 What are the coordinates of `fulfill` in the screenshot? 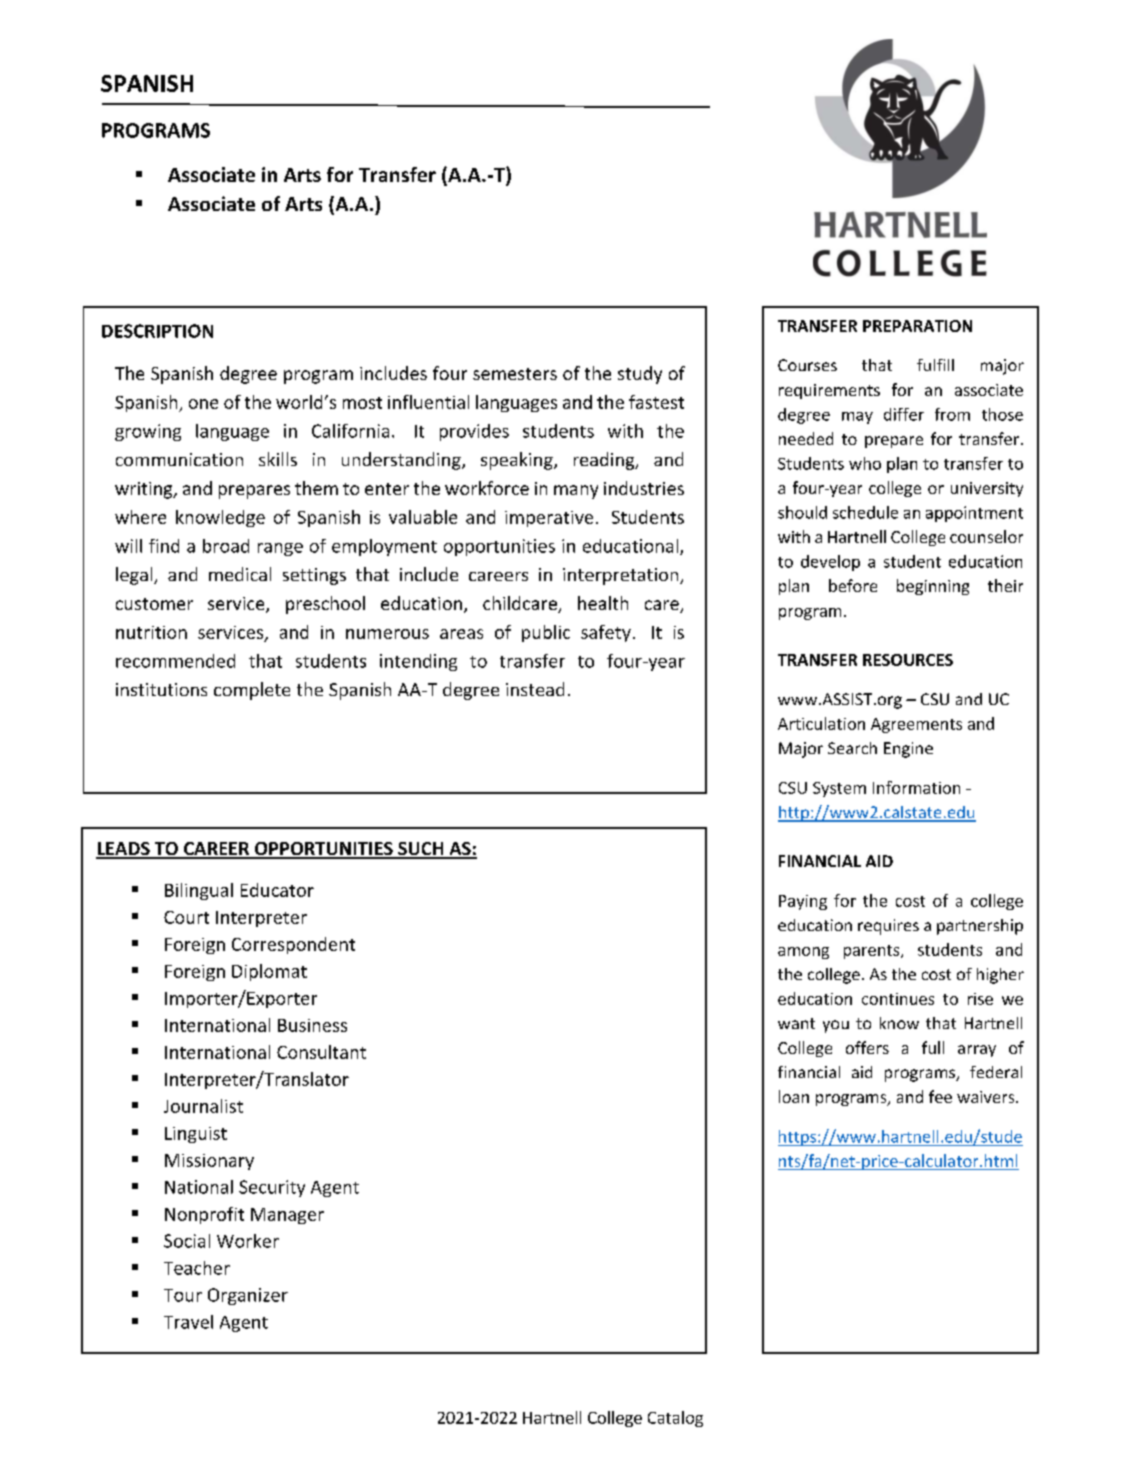 It's located at (935, 365).
